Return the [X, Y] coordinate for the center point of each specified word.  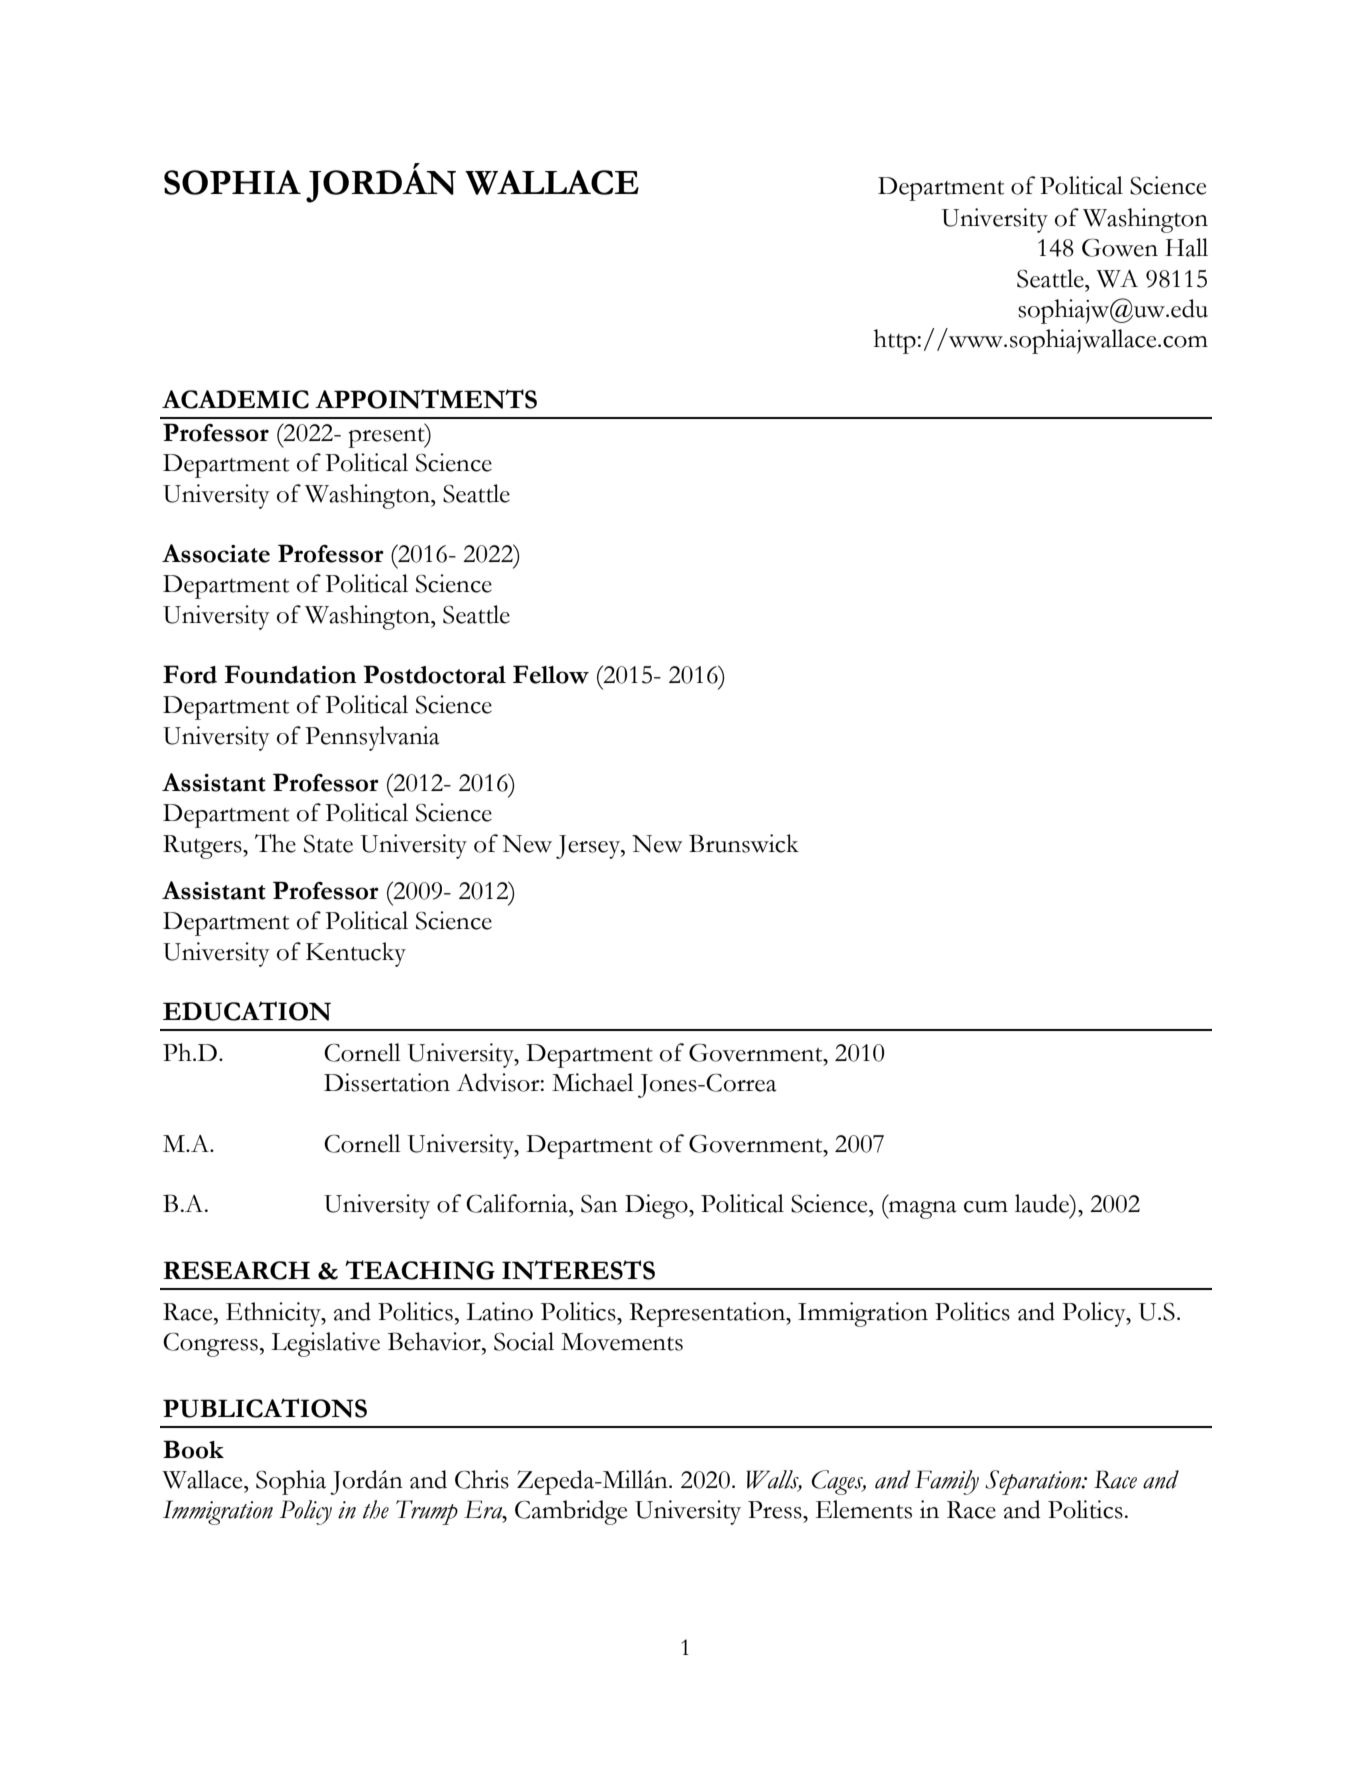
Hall [1186, 247]
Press [776, 1510]
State [328, 844]
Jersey [589, 847]
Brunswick [744, 843]
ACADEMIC [235, 399]
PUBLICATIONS [265, 1408]
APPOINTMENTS [426, 399]
